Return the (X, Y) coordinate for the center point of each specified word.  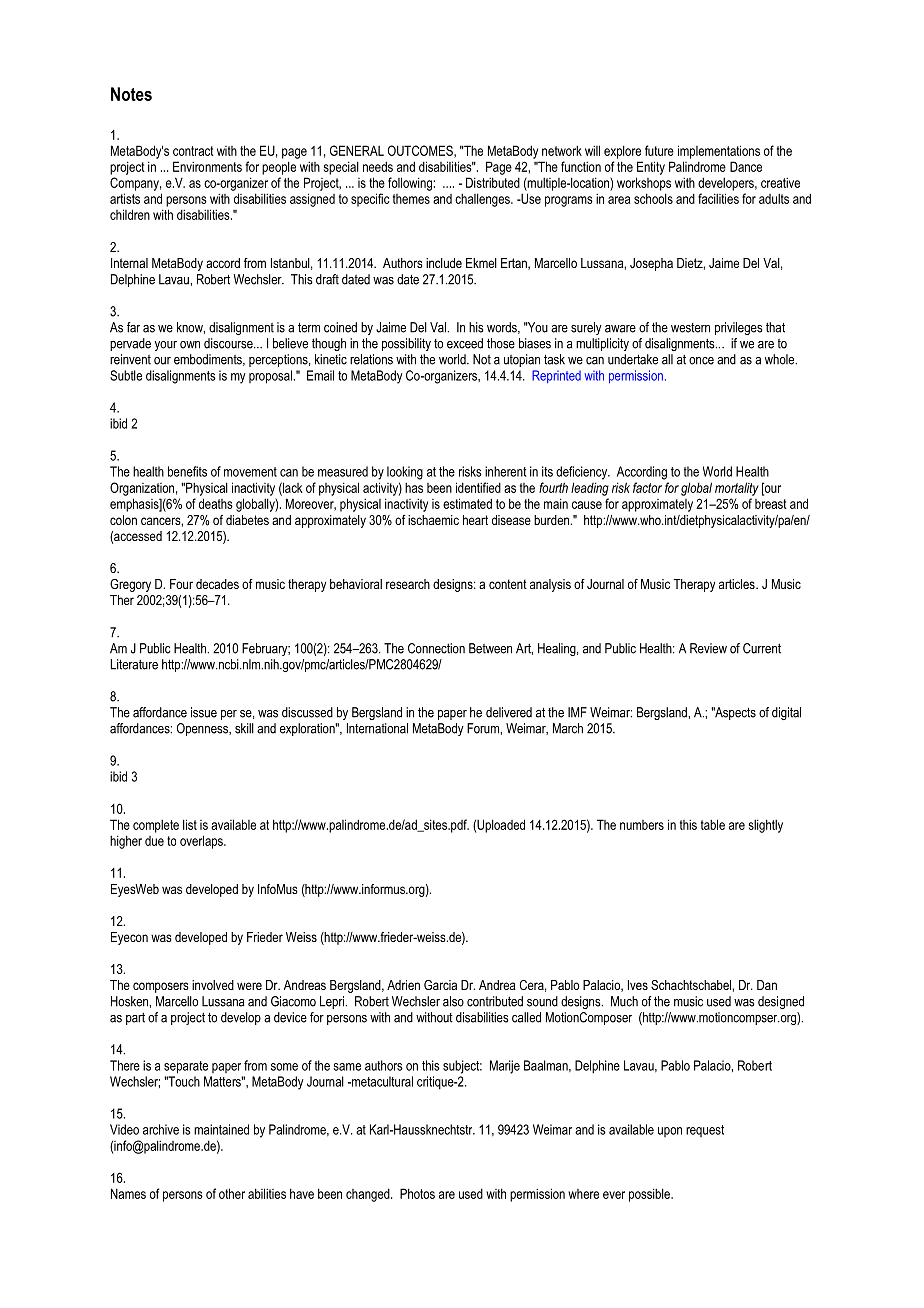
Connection (436, 648)
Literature (134, 664)
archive (161, 1129)
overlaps (202, 842)
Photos (417, 1193)
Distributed (493, 182)
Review (708, 648)
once (701, 361)
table (713, 824)
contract (193, 151)
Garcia (440, 985)
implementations (719, 152)
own (190, 345)
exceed (465, 343)
